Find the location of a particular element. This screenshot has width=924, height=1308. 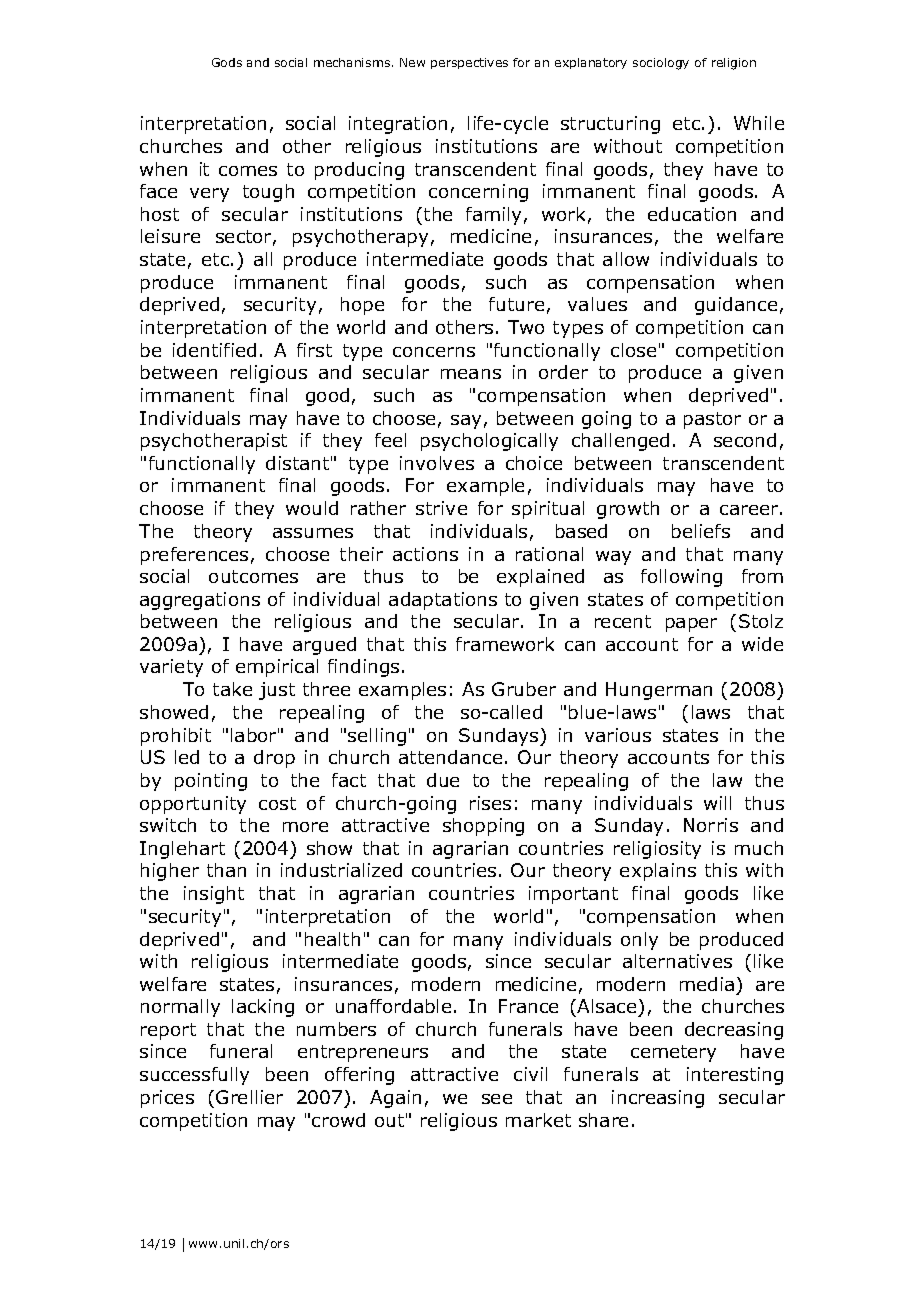

perspectives is located at coordinates (469, 63).
